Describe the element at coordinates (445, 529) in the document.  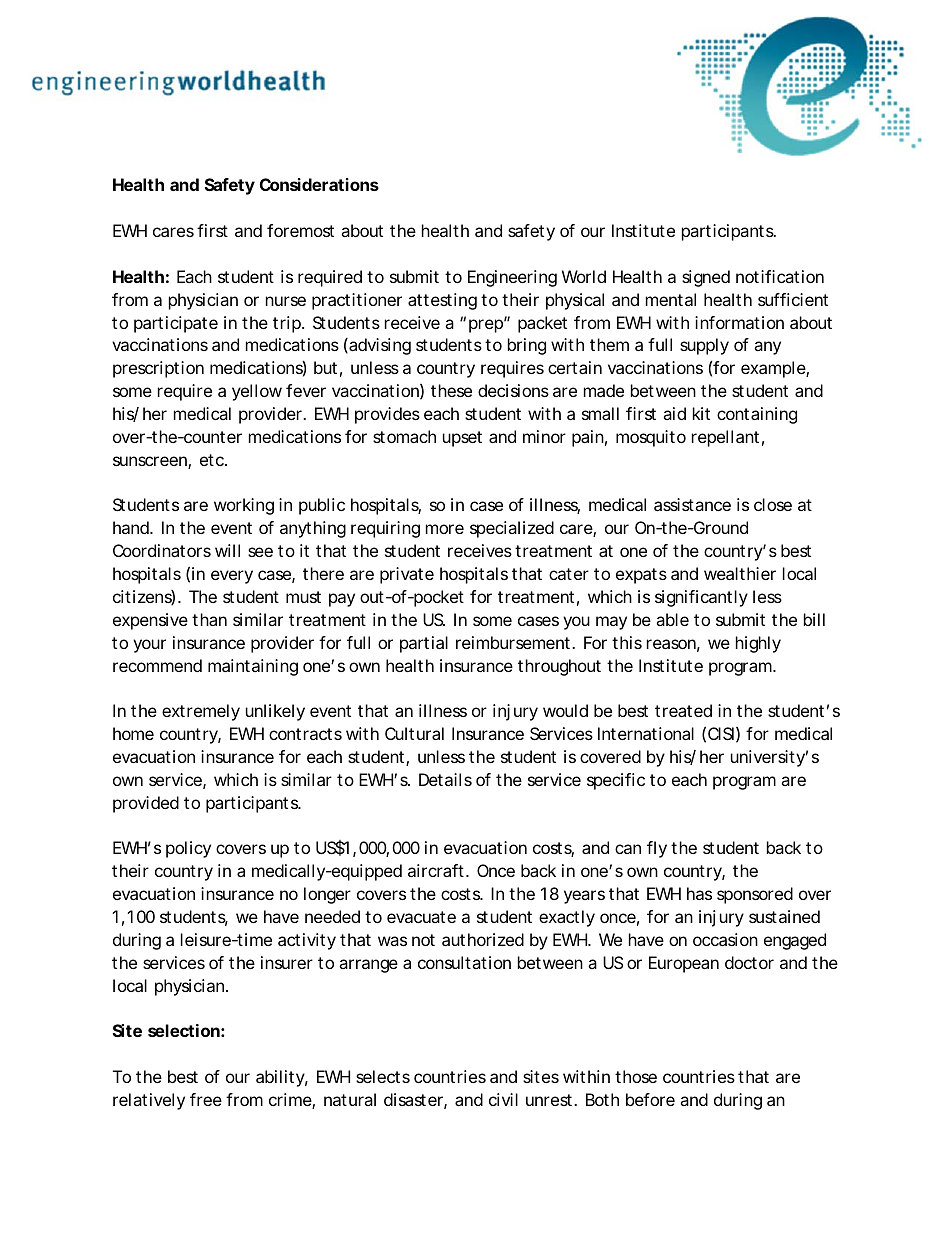
I see `more` at that location.
